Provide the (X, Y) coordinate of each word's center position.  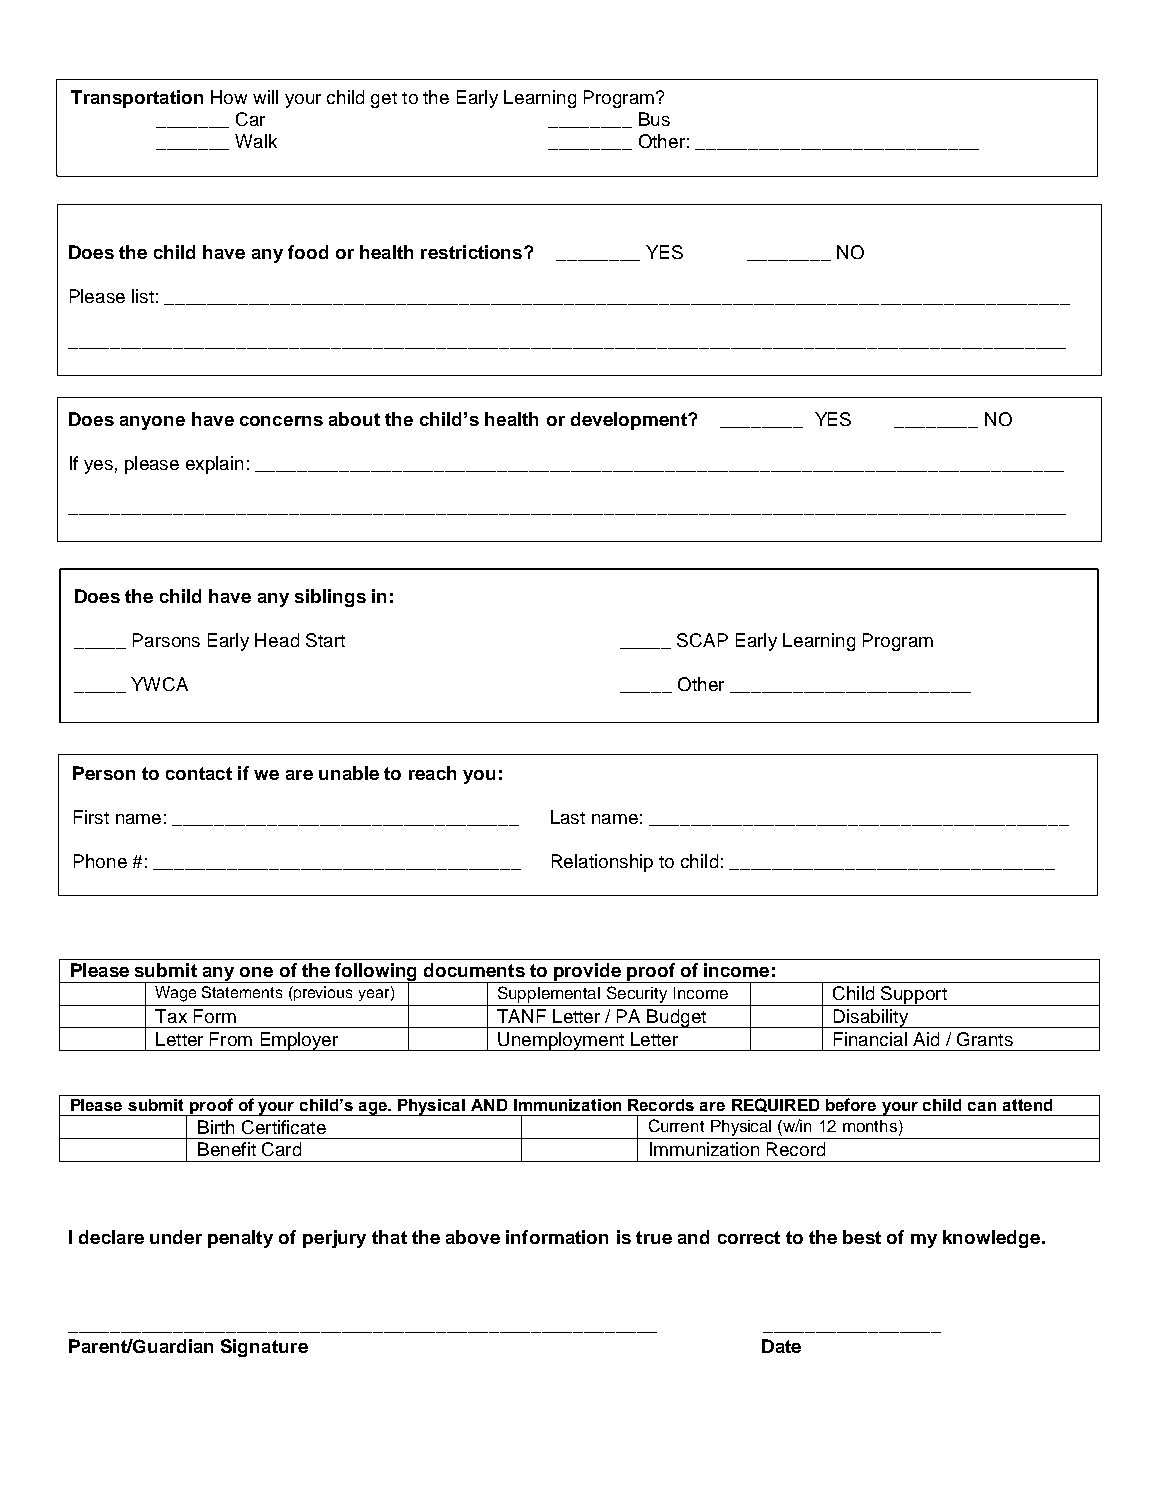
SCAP (702, 640)
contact (199, 773)
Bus (654, 119)
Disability (870, 1018)
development (630, 421)
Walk (256, 141)
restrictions (473, 252)
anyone (152, 423)
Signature (264, 1348)
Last (568, 817)
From (231, 1039)
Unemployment (561, 1041)
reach (432, 773)
